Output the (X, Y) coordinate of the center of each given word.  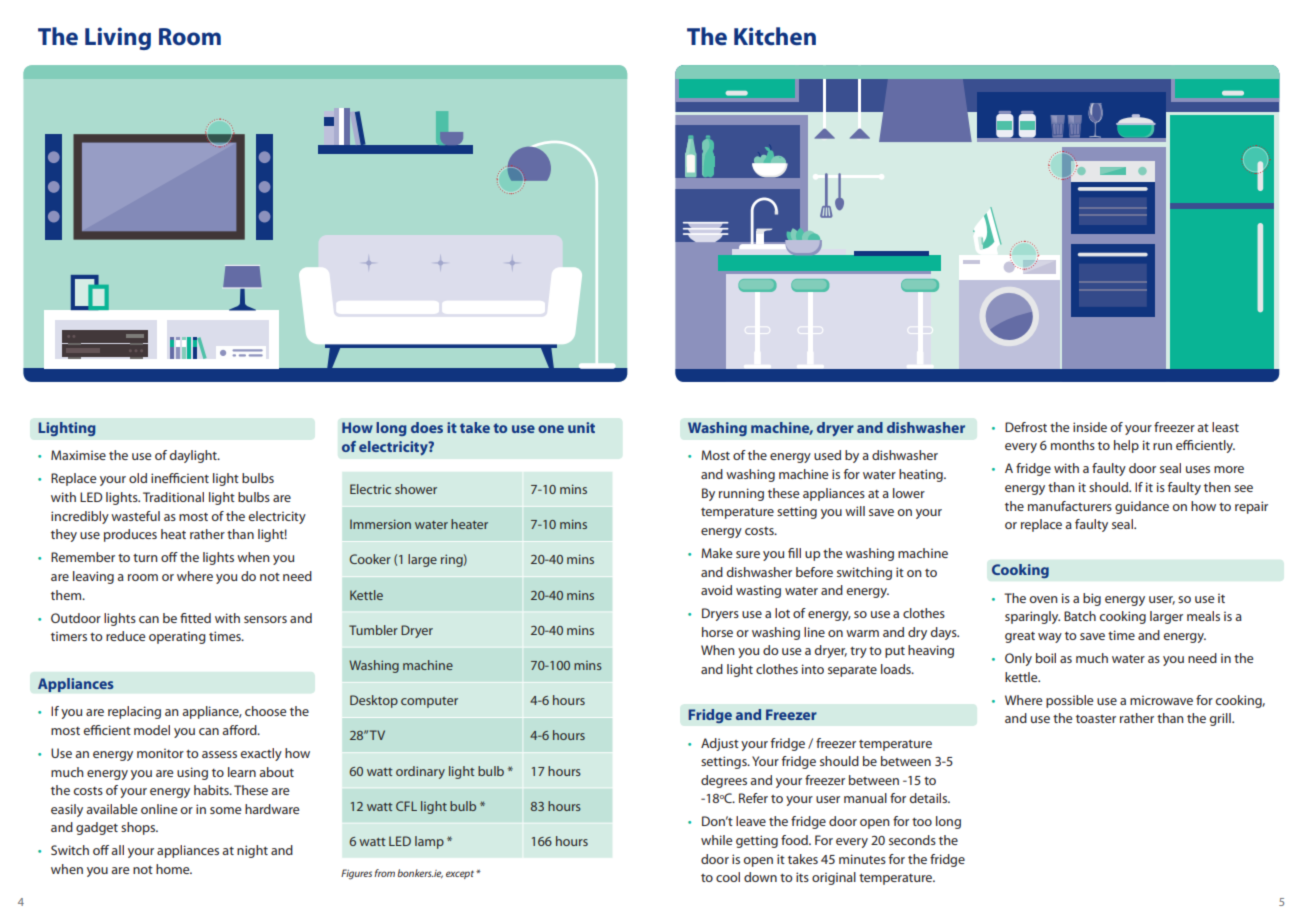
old (138, 478)
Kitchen (775, 36)
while (716, 840)
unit (581, 427)
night (252, 851)
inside (1090, 427)
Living (118, 38)
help (1126, 446)
